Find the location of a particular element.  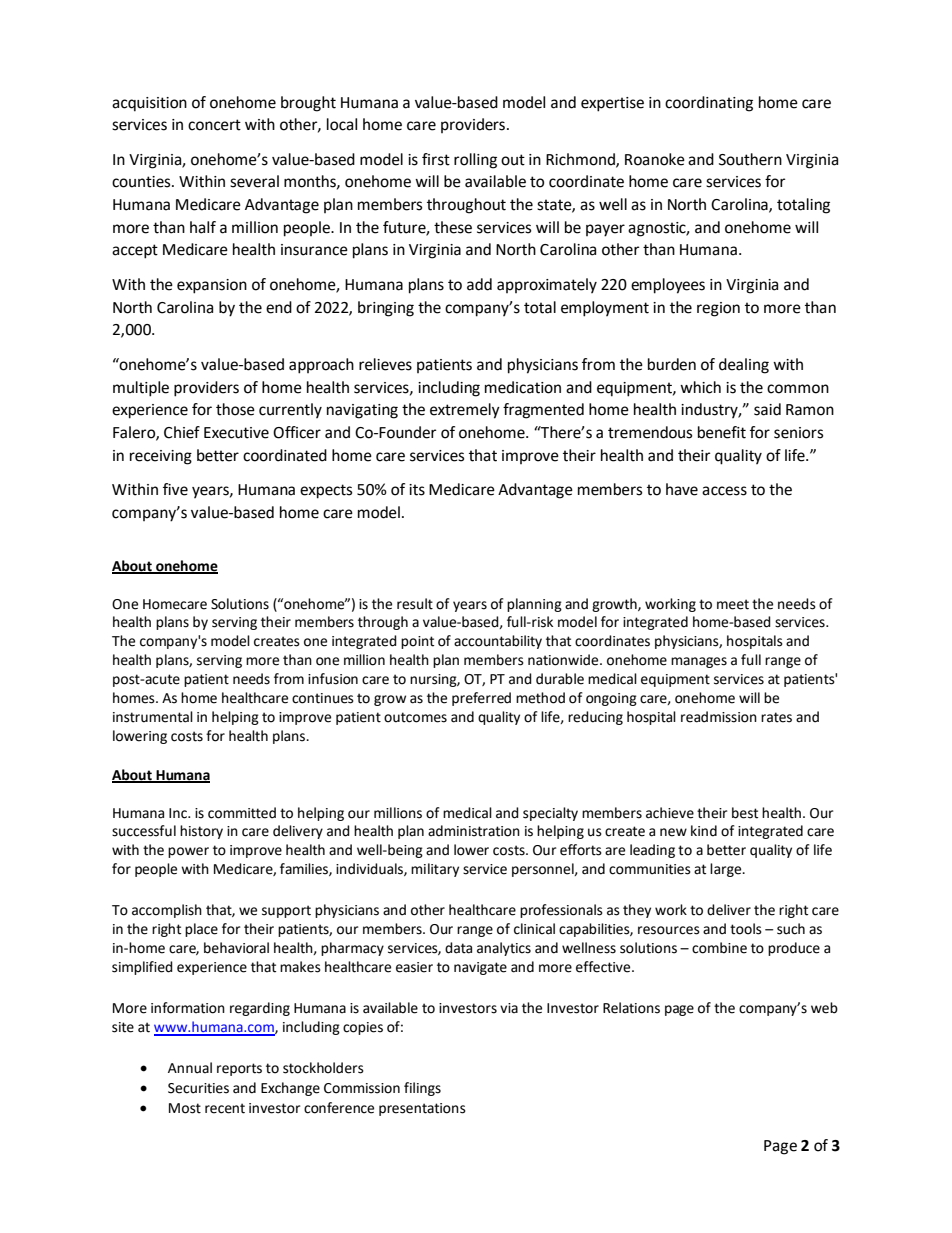

rolling is located at coordinates (475, 161).
